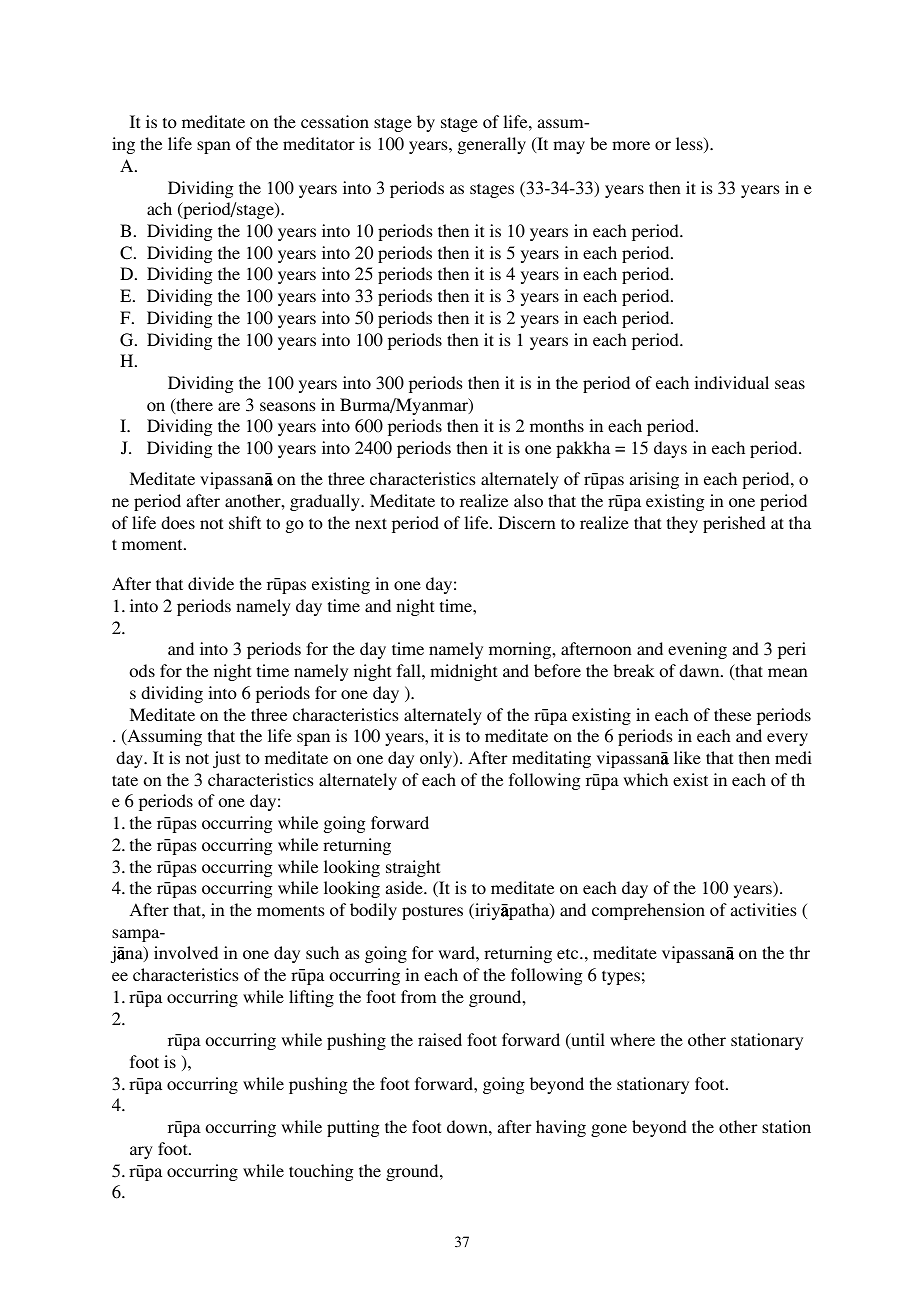 The image size is (924, 1308). What do you see at coordinates (322, 952) in the screenshot?
I see `such` at bounding box center [322, 952].
